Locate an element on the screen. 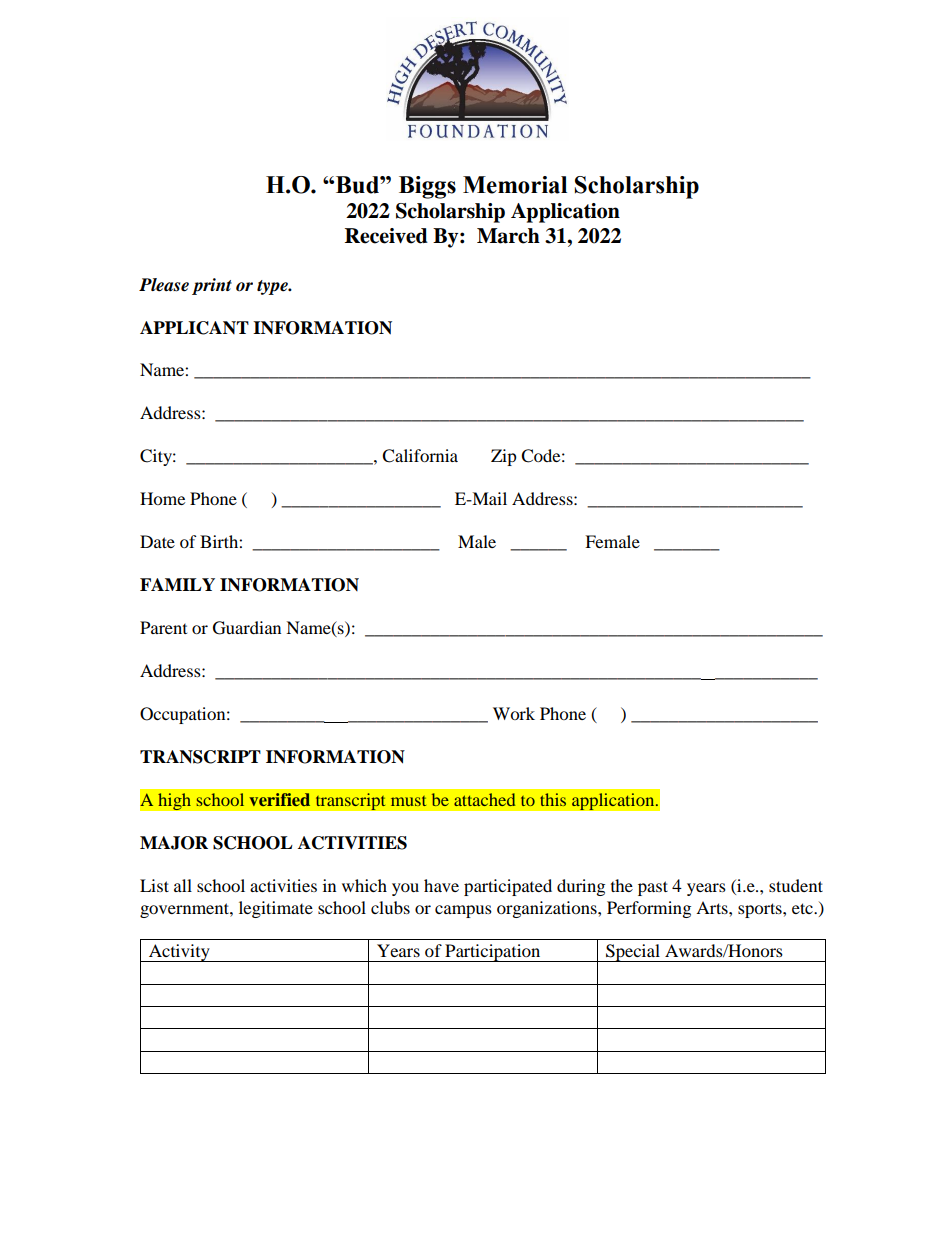  Guardian is located at coordinates (247, 628).
